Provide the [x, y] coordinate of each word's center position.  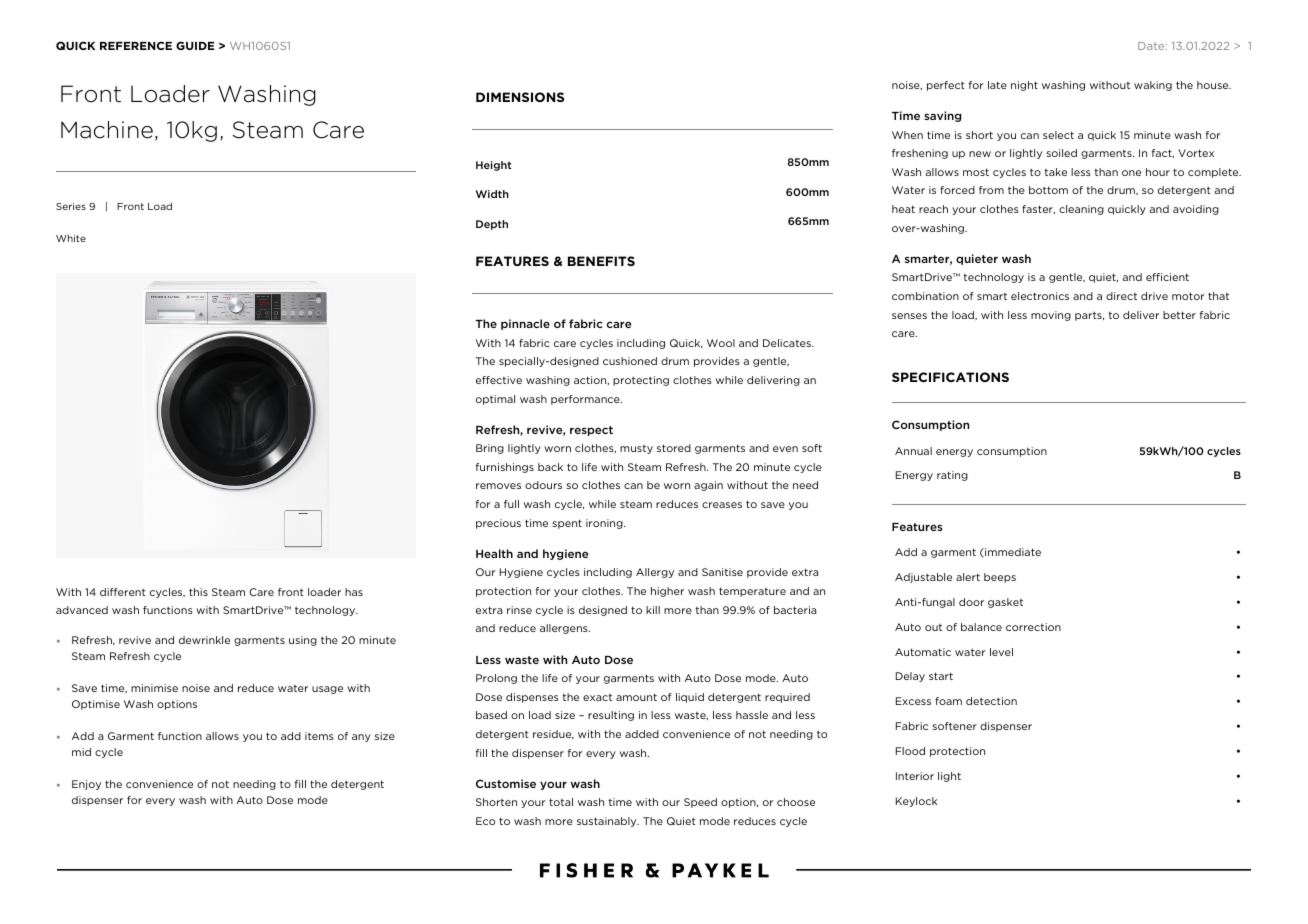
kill [653, 610]
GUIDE [195, 45]
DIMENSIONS [520, 97]
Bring [490, 449]
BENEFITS [601, 261]
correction [1033, 627]
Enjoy [86, 785]
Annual [913, 451]
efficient [1167, 277]
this [198, 592]
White [71, 238]
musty [636, 449]
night [1024, 86]
